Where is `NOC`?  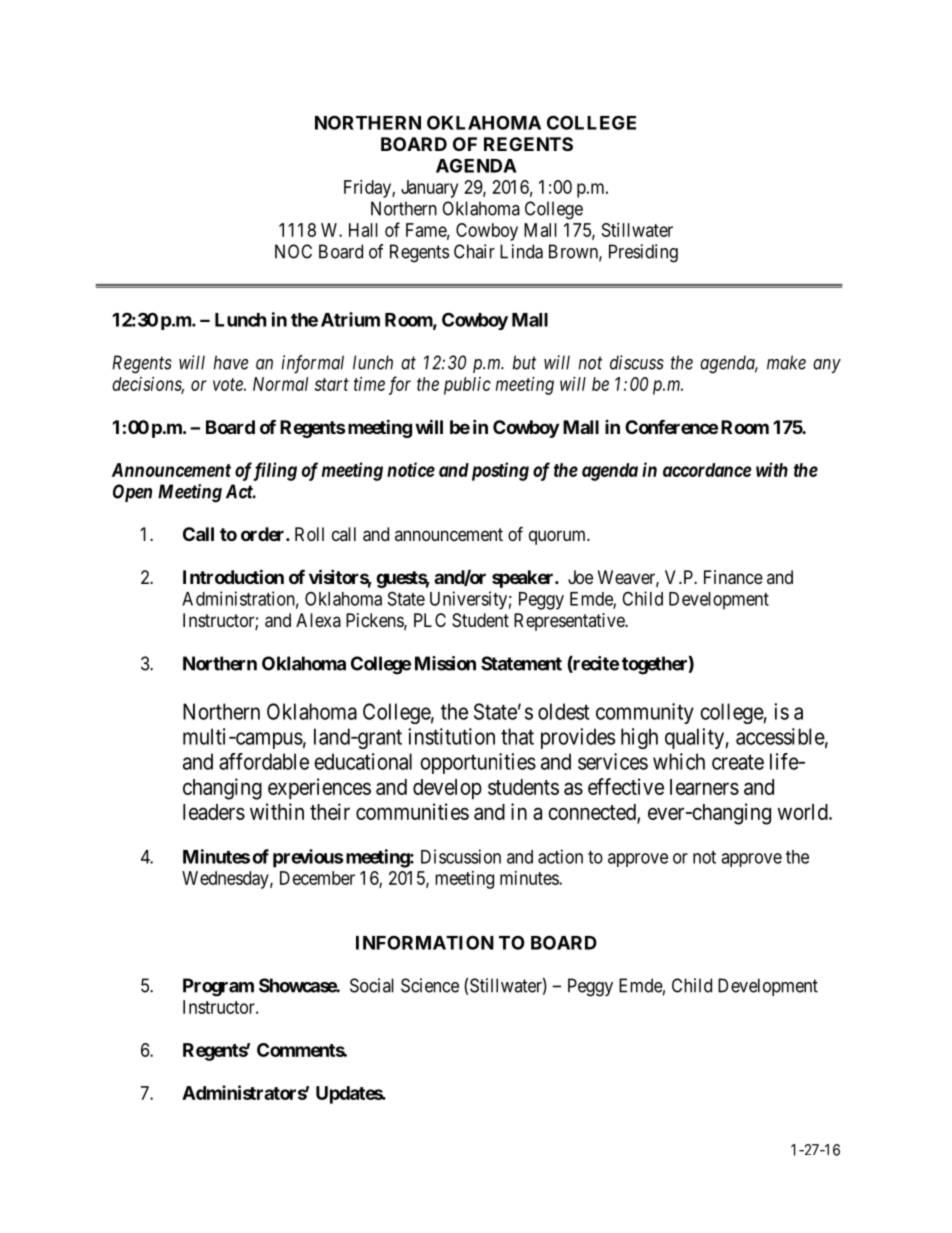
NOC is located at coordinates (293, 251).
